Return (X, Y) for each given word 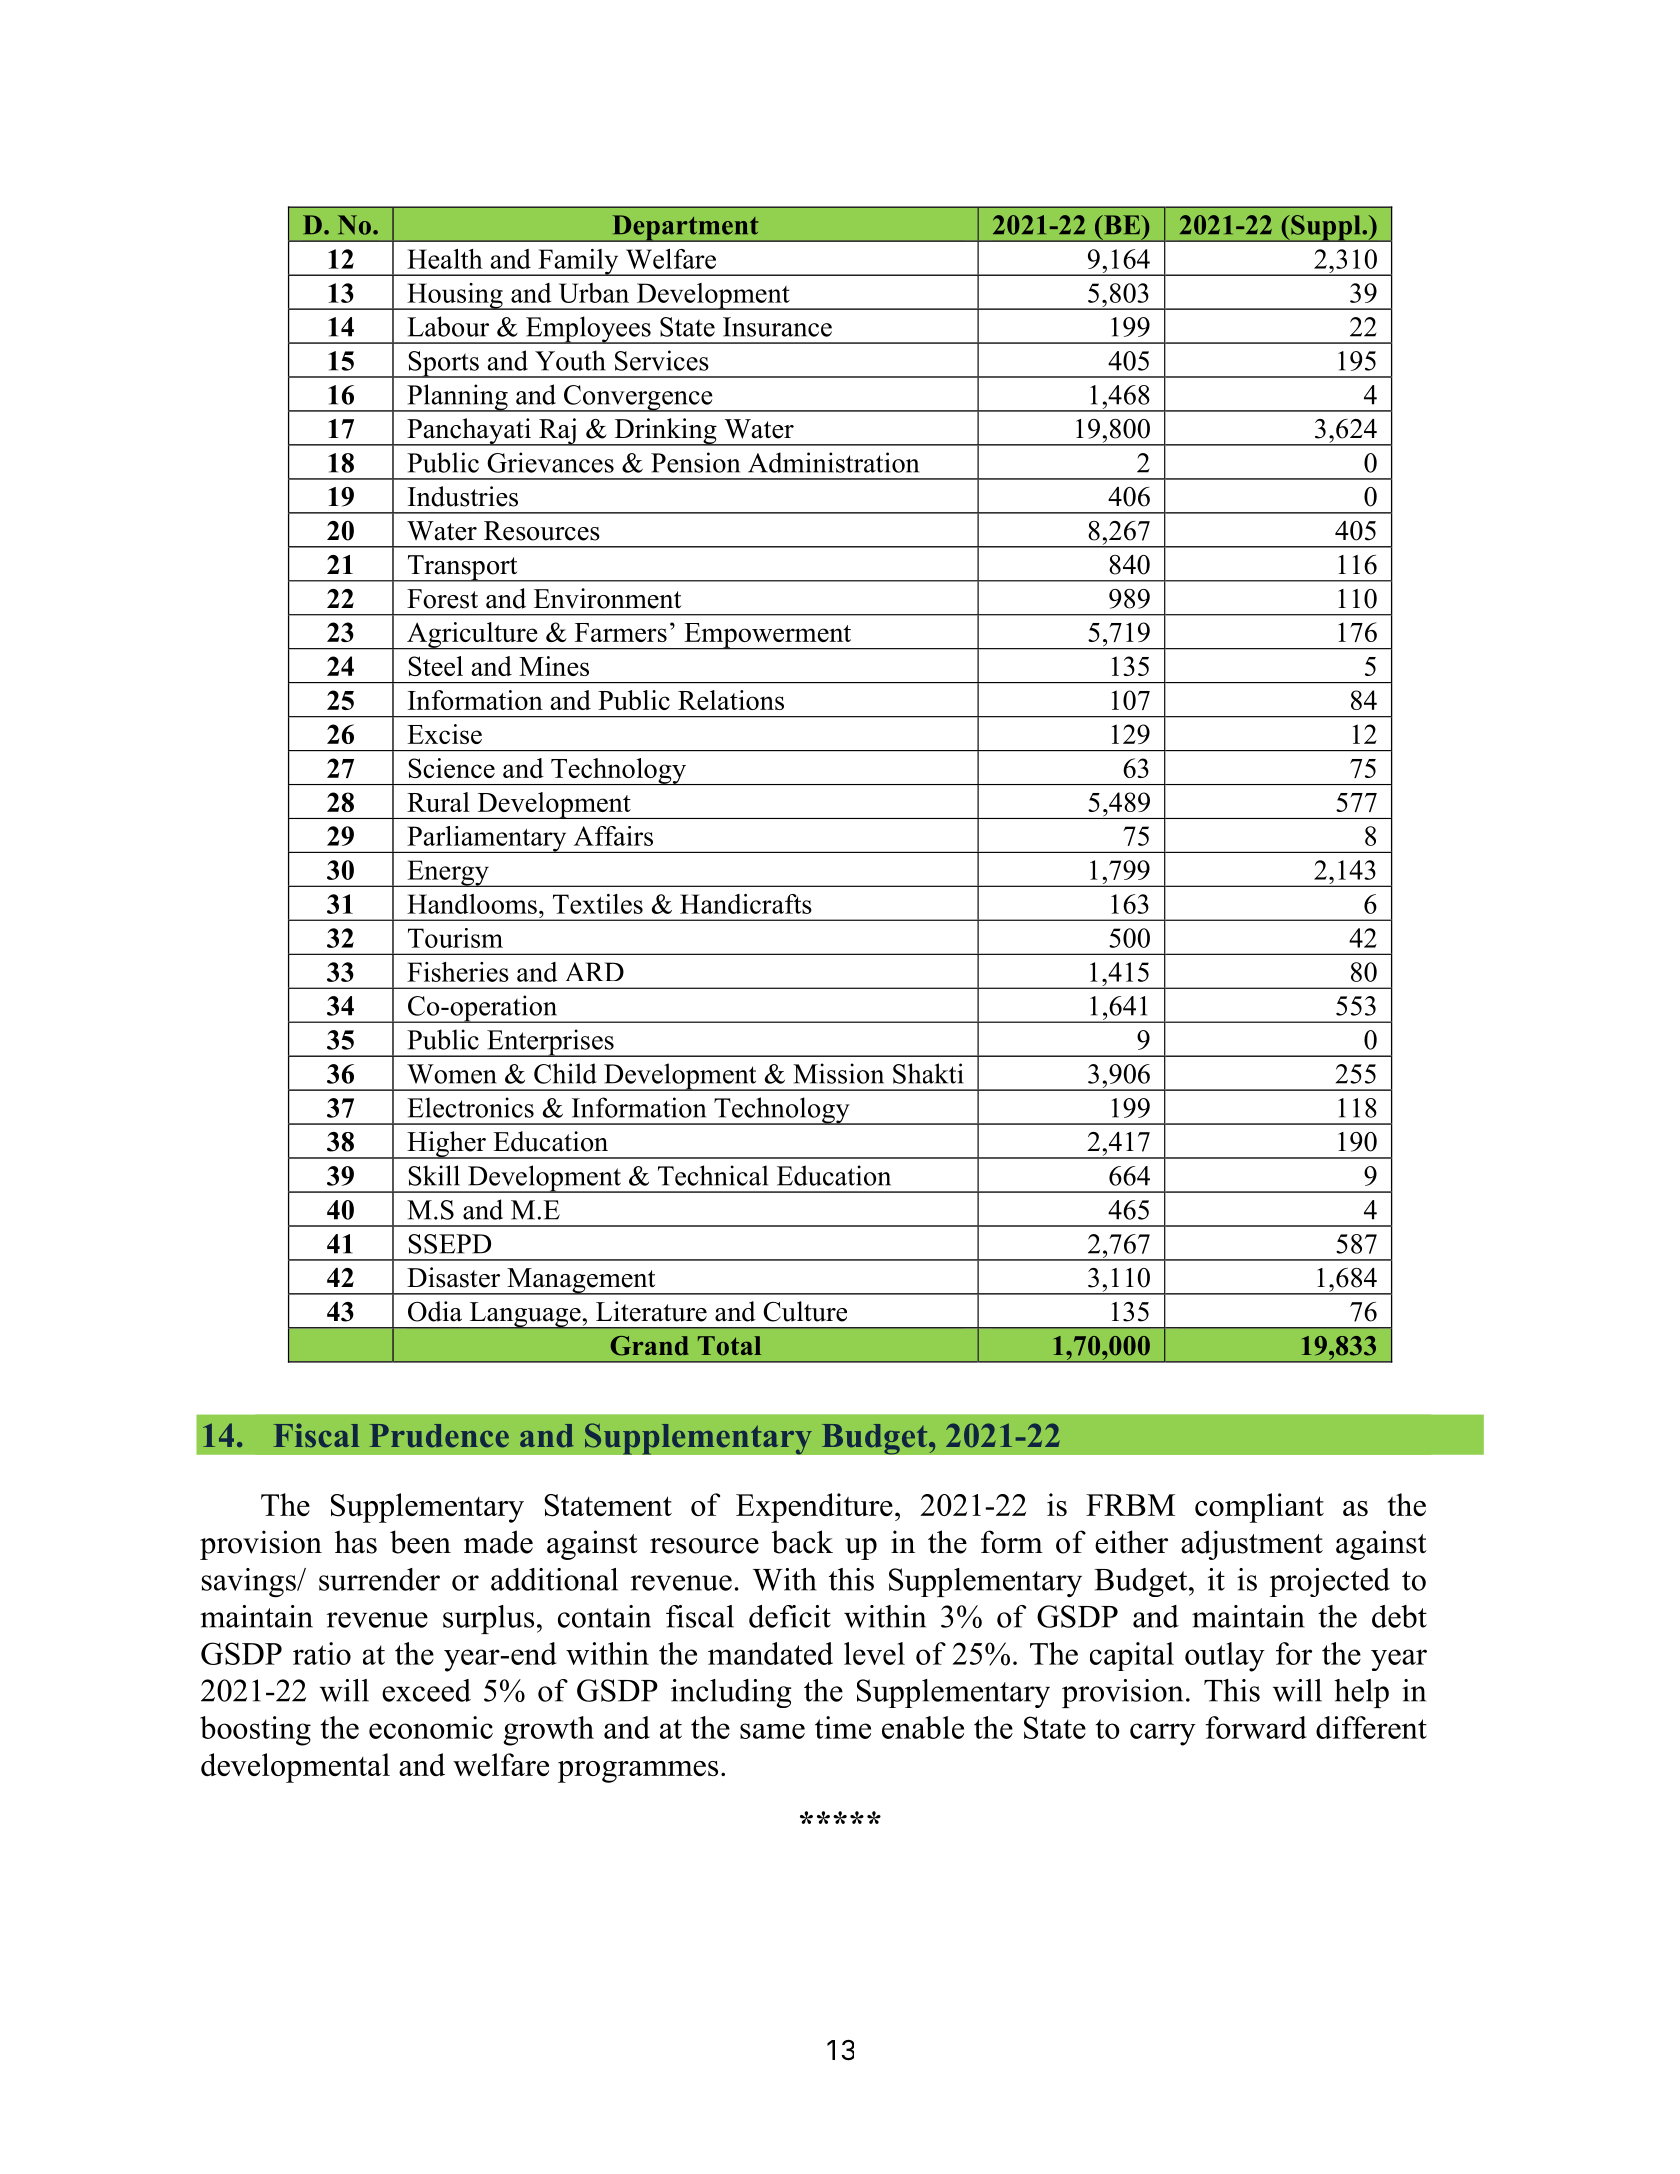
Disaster (453, 1277)
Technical (713, 1175)
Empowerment (768, 636)
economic (431, 1727)
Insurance (777, 327)
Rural (438, 802)
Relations (731, 700)
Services (662, 360)
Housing (455, 296)
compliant (1259, 1508)
